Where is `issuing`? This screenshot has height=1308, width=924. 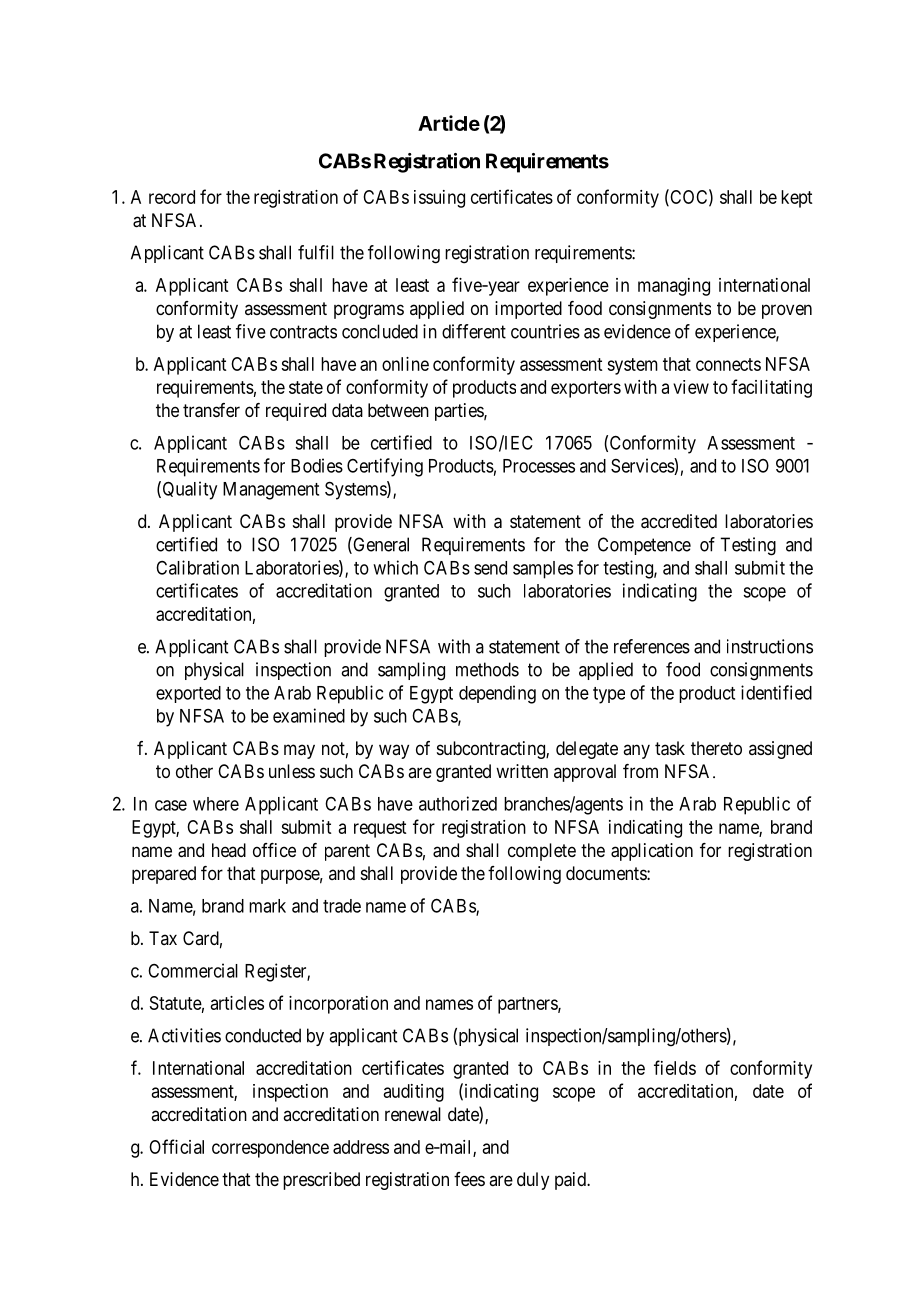 issuing is located at coordinates (439, 199).
